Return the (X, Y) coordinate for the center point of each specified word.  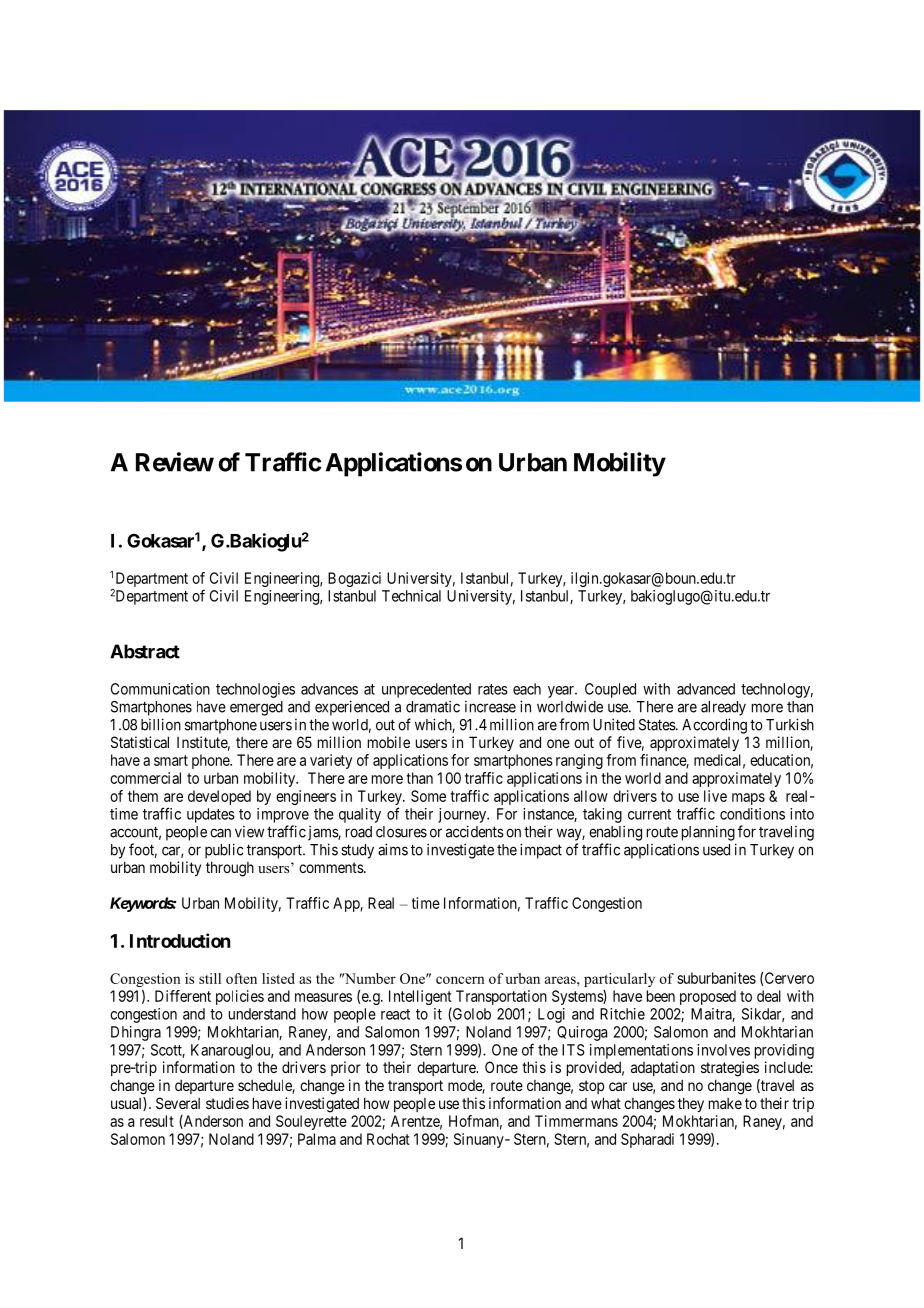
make (725, 1103)
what (606, 1103)
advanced (706, 689)
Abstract (145, 651)
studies (227, 1103)
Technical (411, 596)
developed (219, 797)
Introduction (180, 940)
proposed (708, 997)
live (715, 796)
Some (428, 796)
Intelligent (420, 999)
